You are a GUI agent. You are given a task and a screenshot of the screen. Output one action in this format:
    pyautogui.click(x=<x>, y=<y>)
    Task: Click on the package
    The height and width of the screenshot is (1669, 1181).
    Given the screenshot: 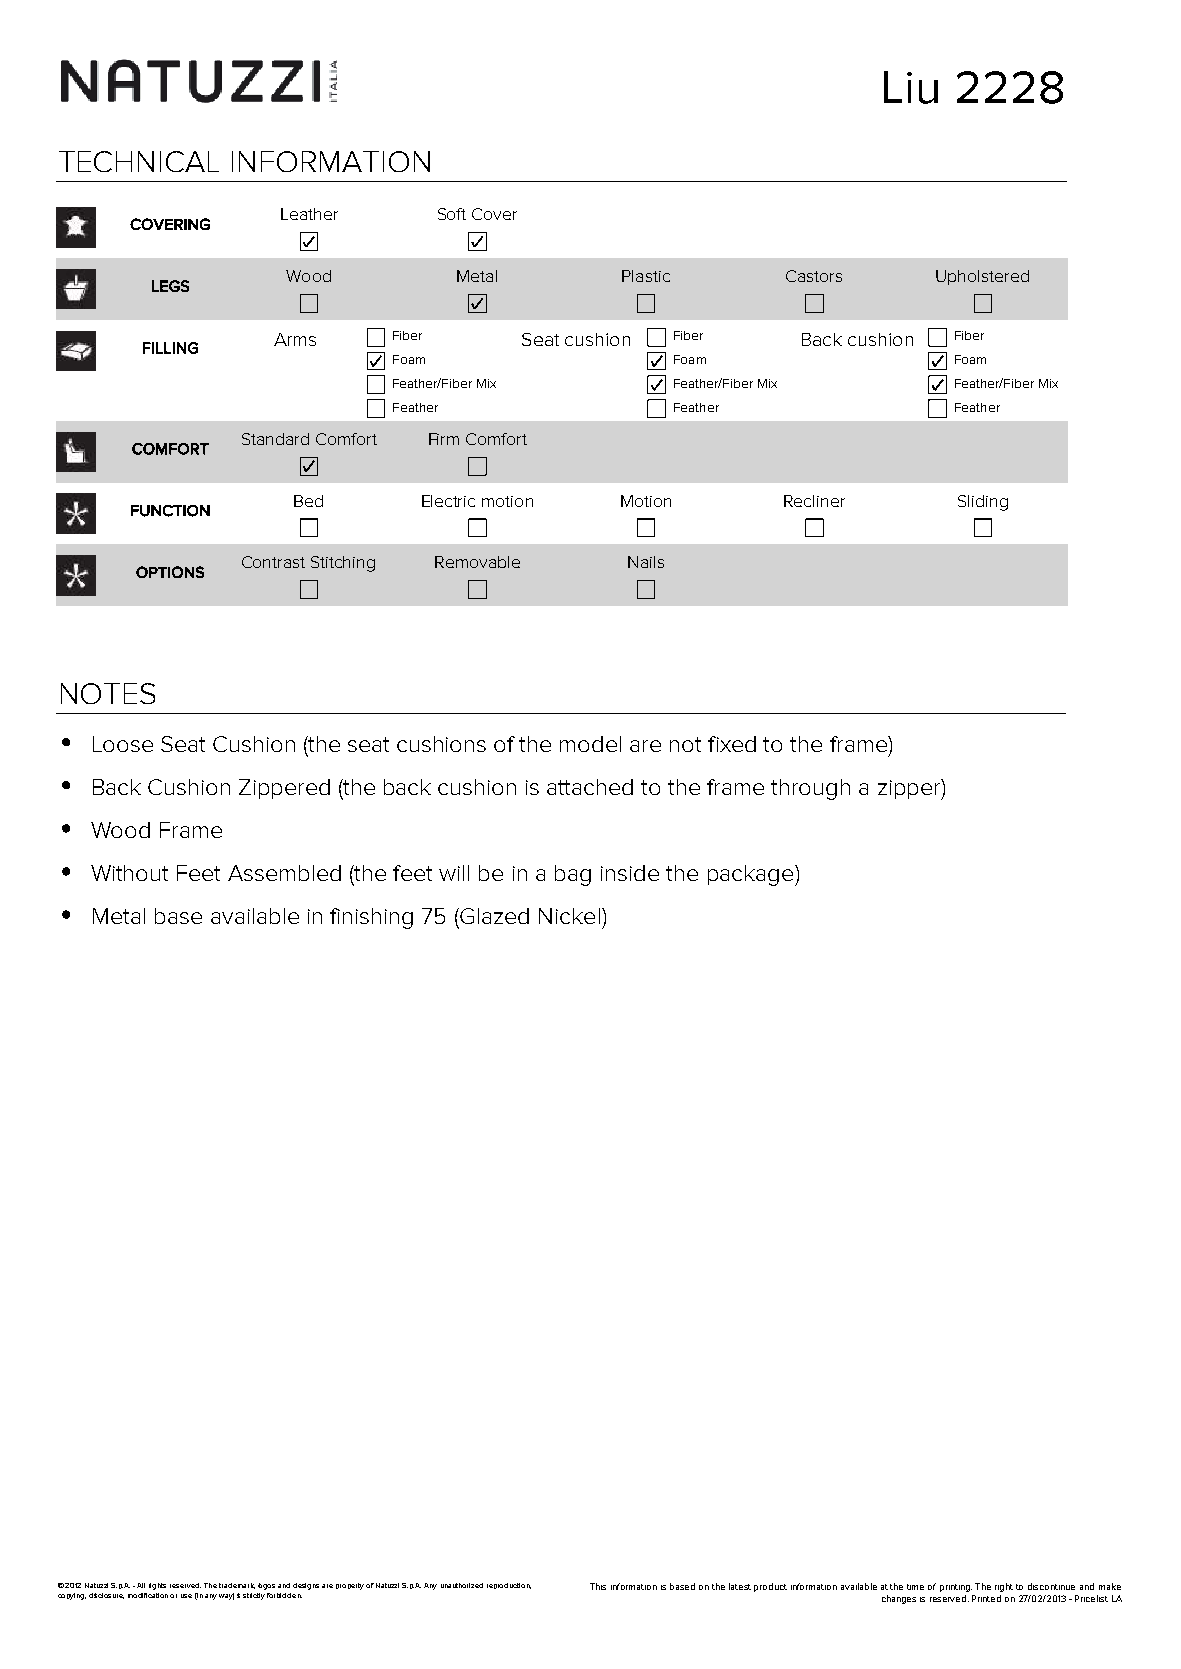 What is the action you would take?
    pyautogui.click(x=752, y=875)
